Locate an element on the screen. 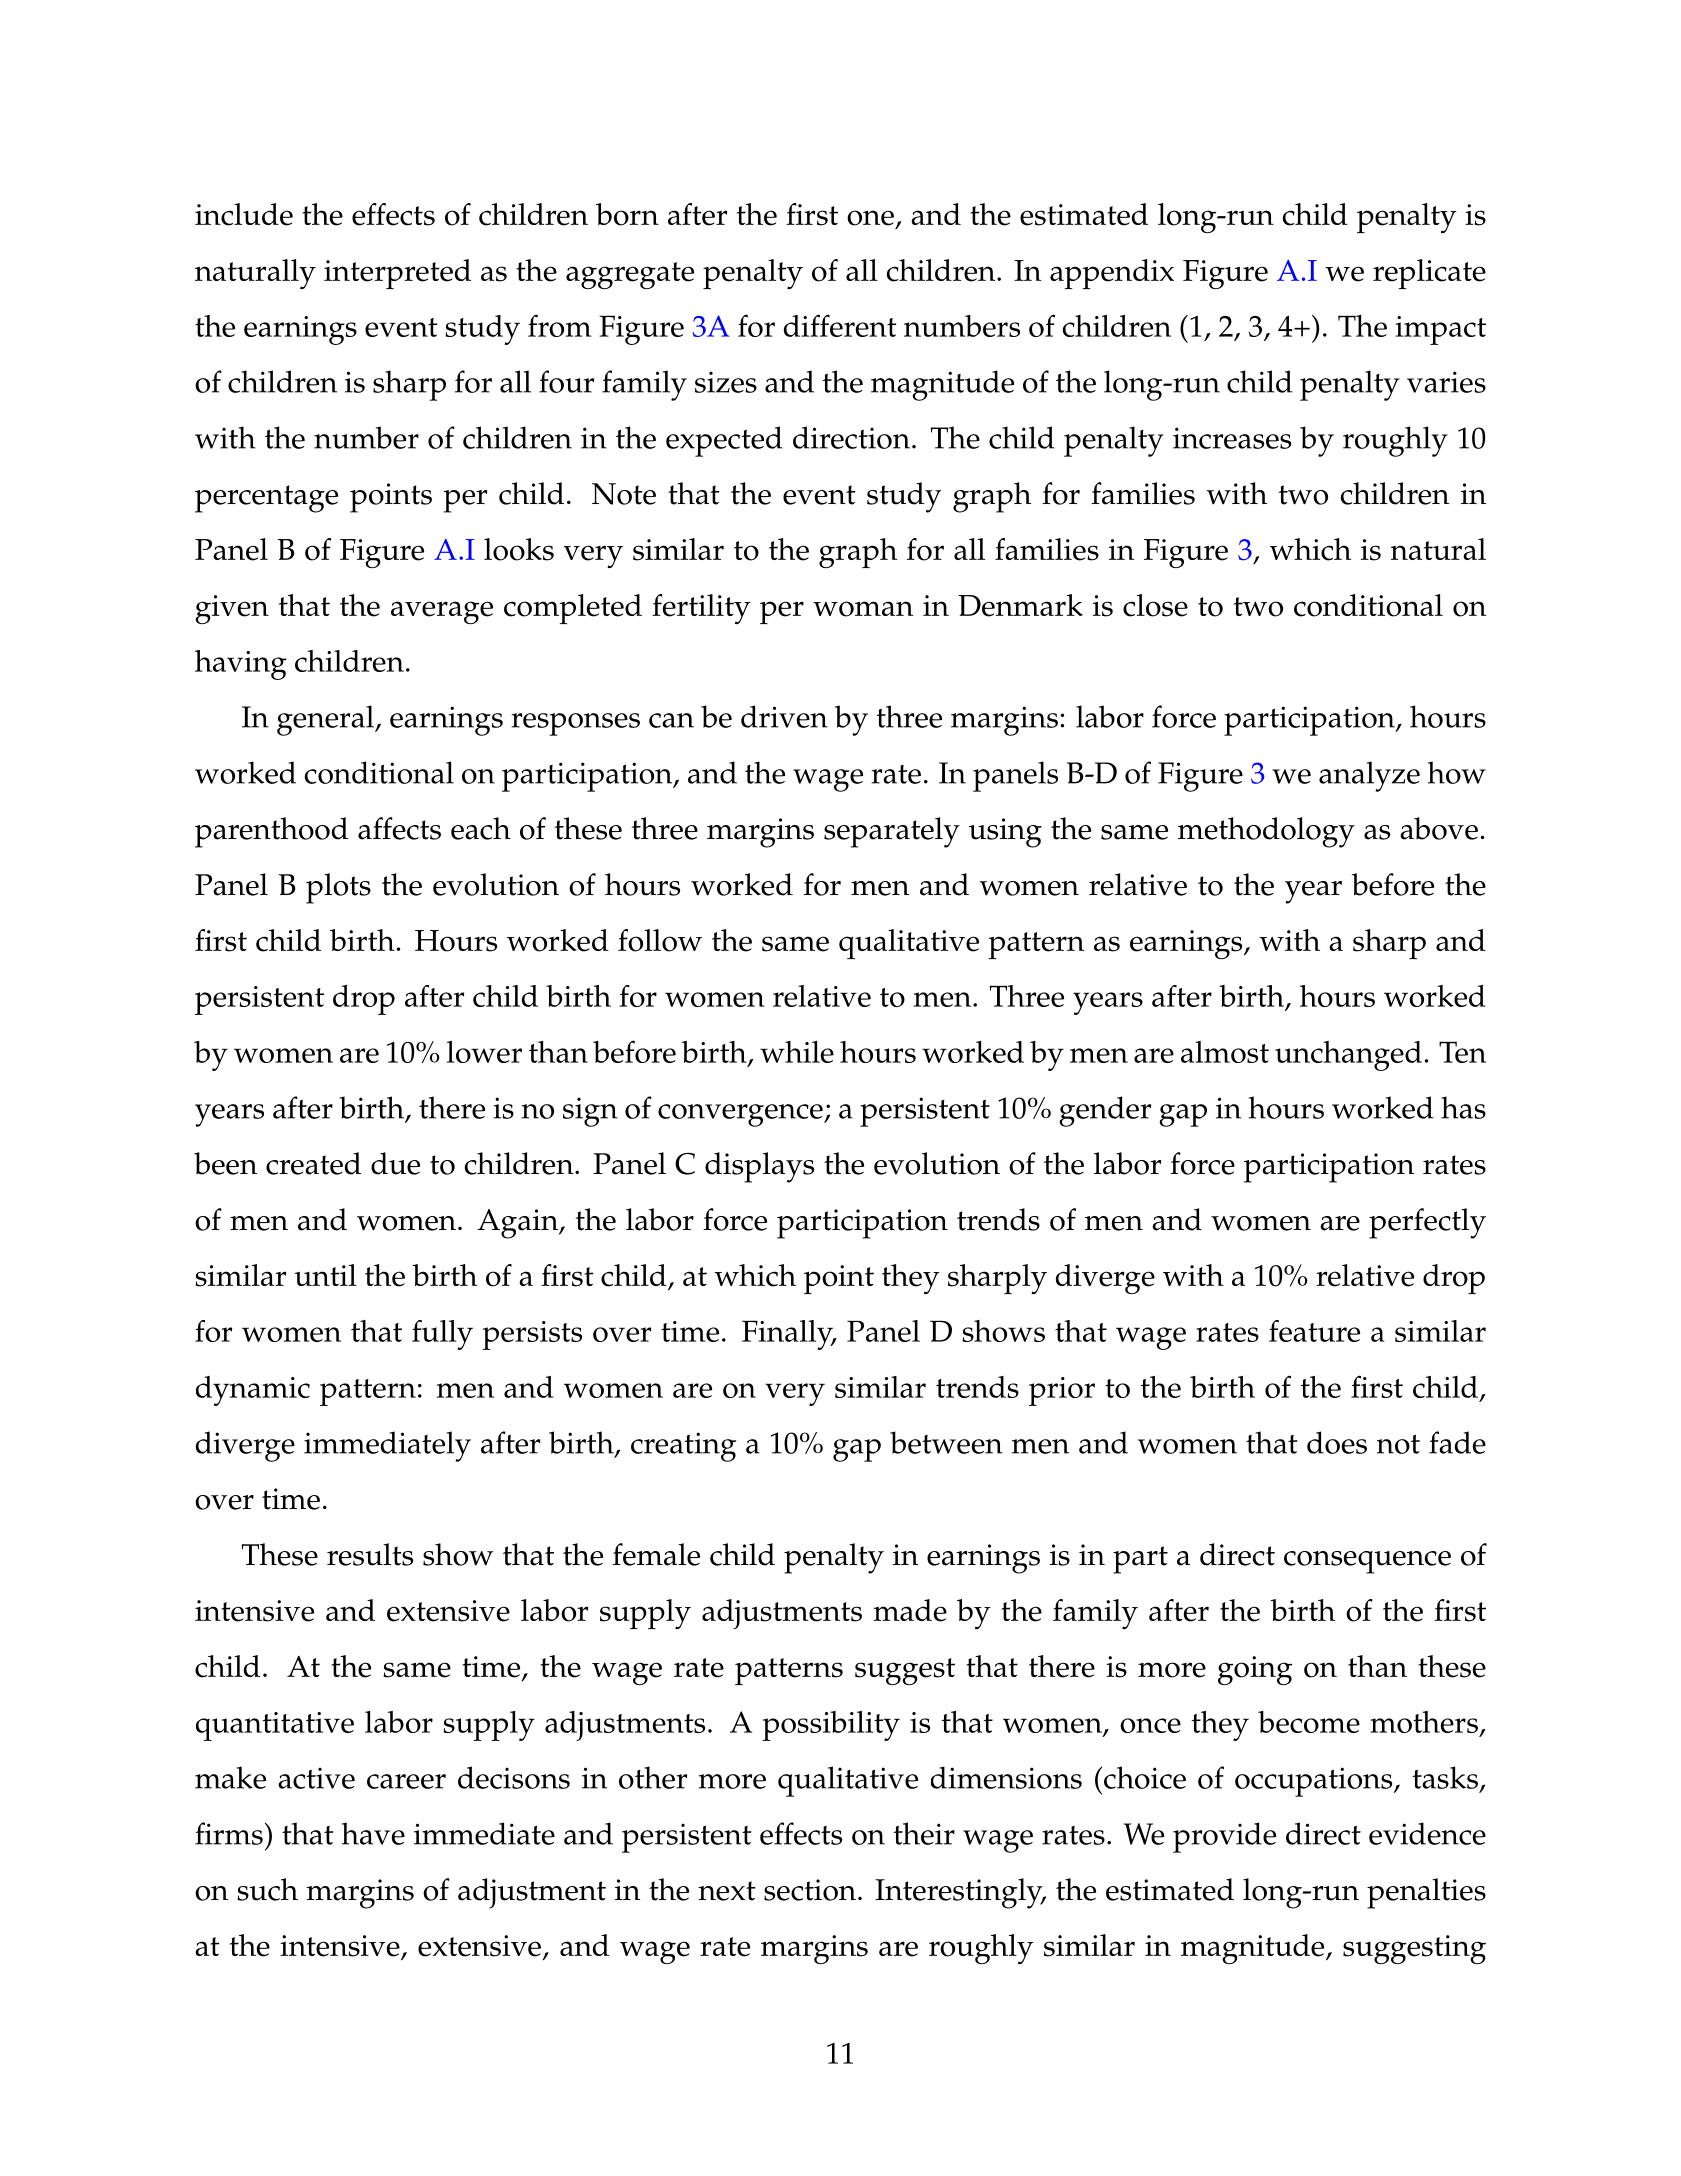  driven is located at coordinates (784, 716).
